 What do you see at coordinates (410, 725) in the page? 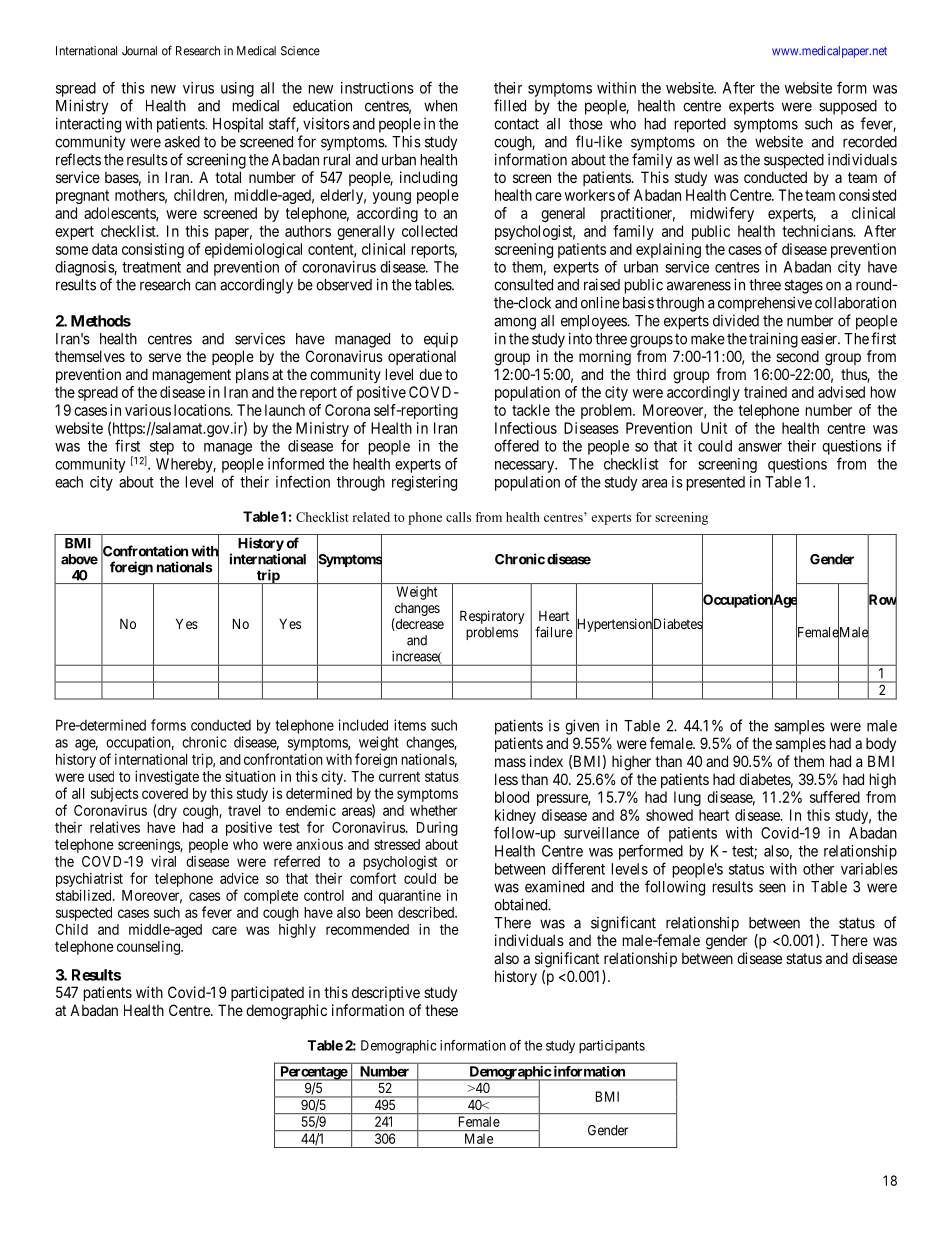
I see `items` at bounding box center [410, 725].
